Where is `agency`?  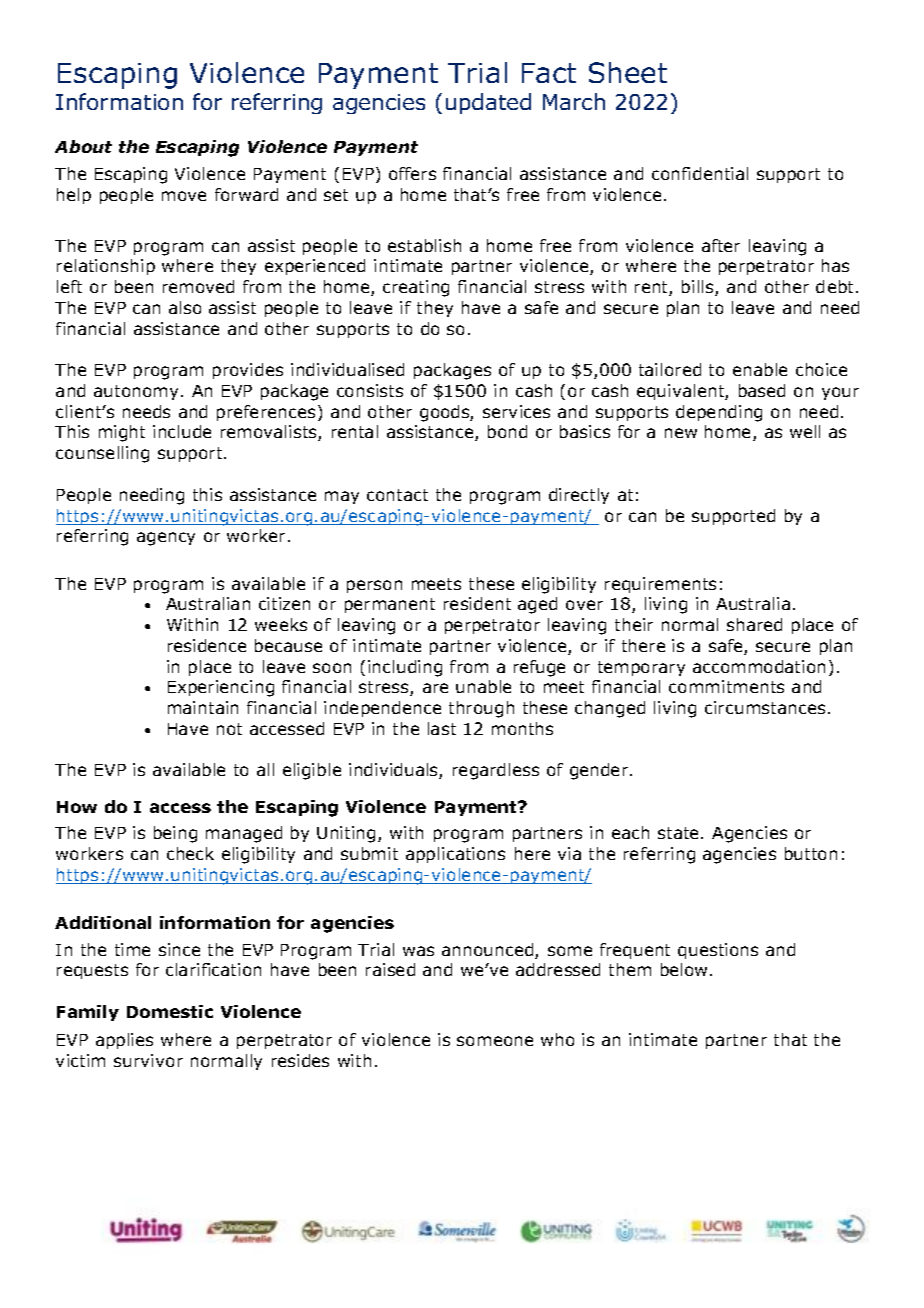
agency is located at coordinates (166, 539).
